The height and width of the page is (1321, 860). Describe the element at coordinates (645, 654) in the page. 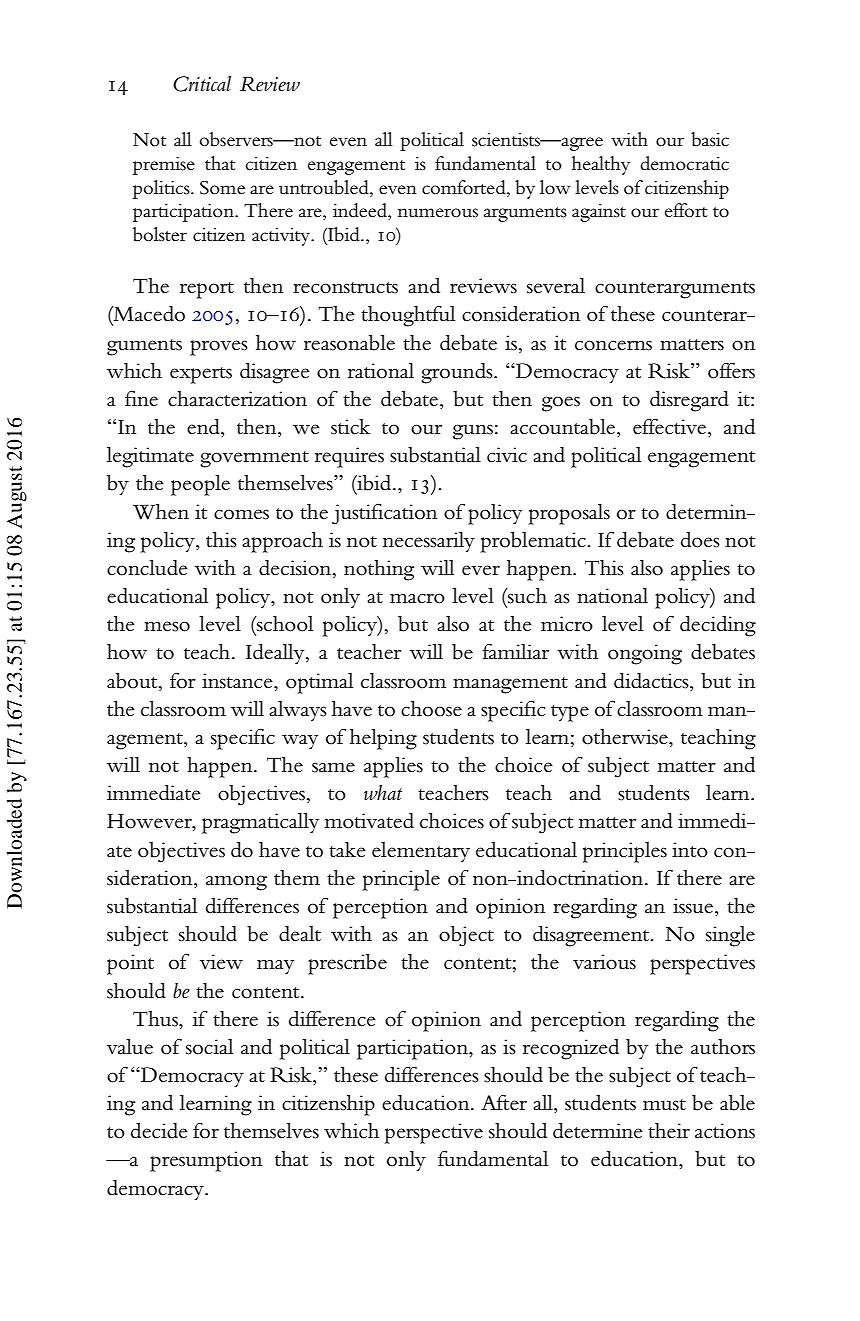

I see `ongoing` at that location.
